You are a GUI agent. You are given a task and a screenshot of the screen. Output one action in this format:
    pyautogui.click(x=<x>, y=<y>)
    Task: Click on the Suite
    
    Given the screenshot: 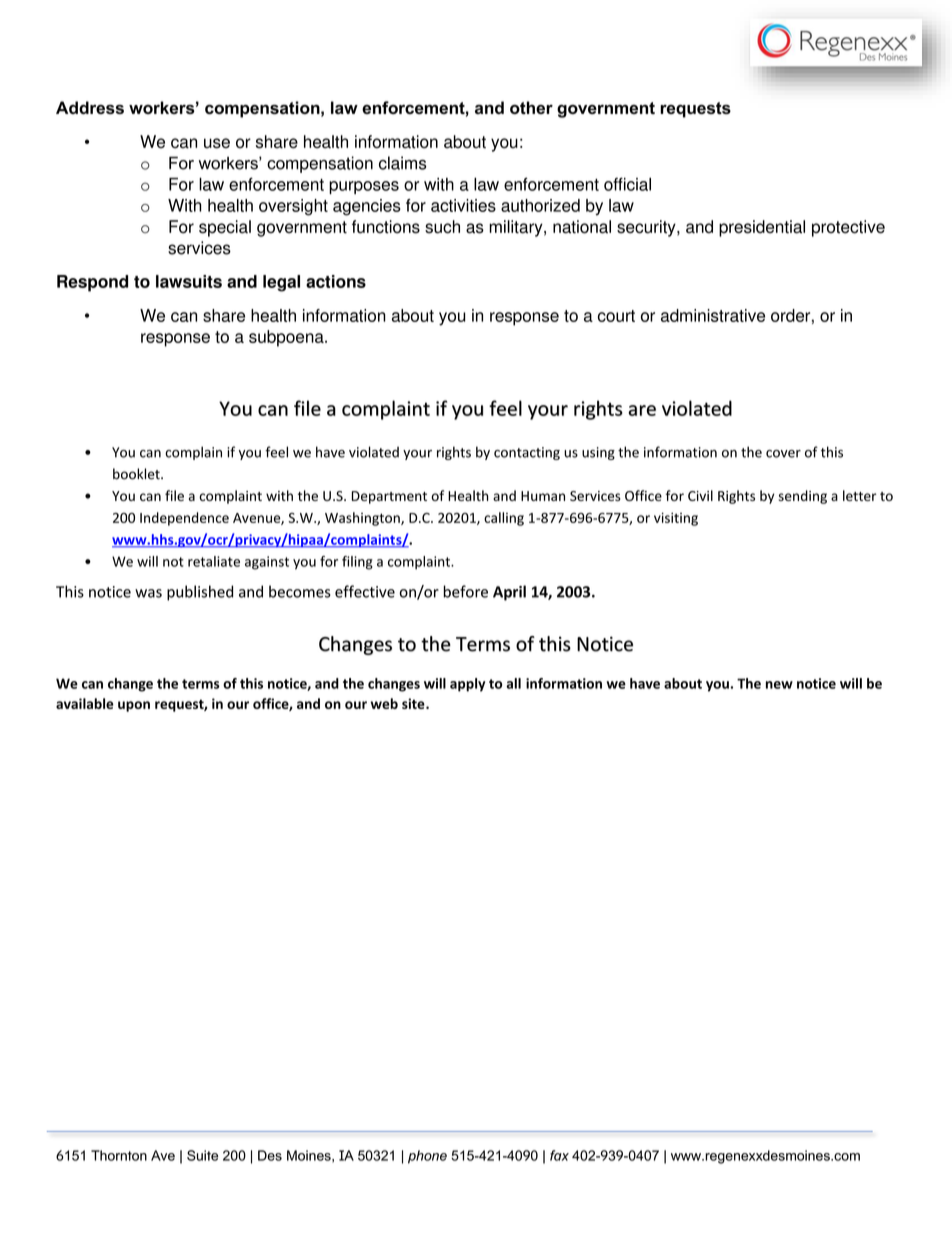 What is the action you would take?
    pyautogui.click(x=202, y=1155)
